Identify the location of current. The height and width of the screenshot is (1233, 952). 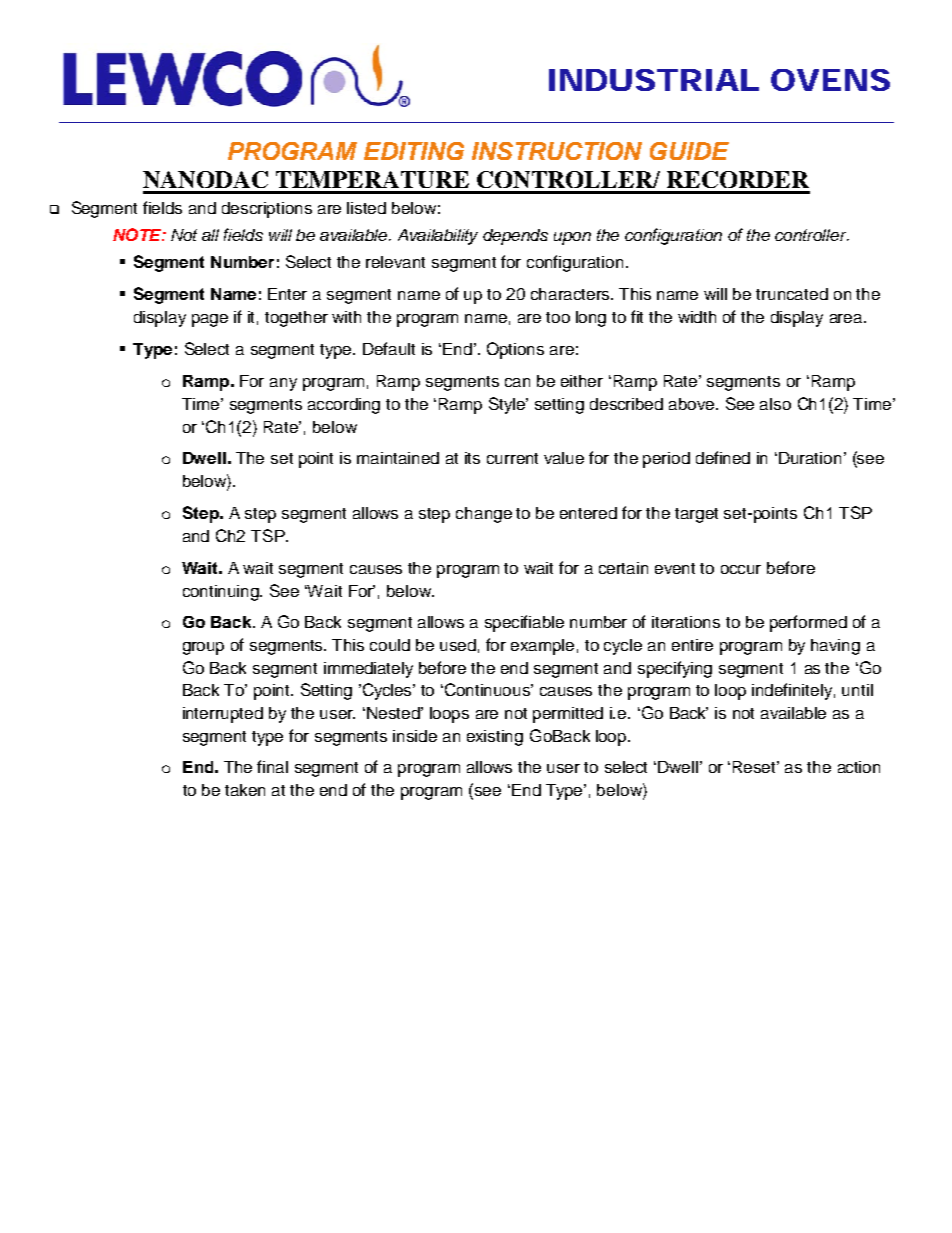
(512, 458).
